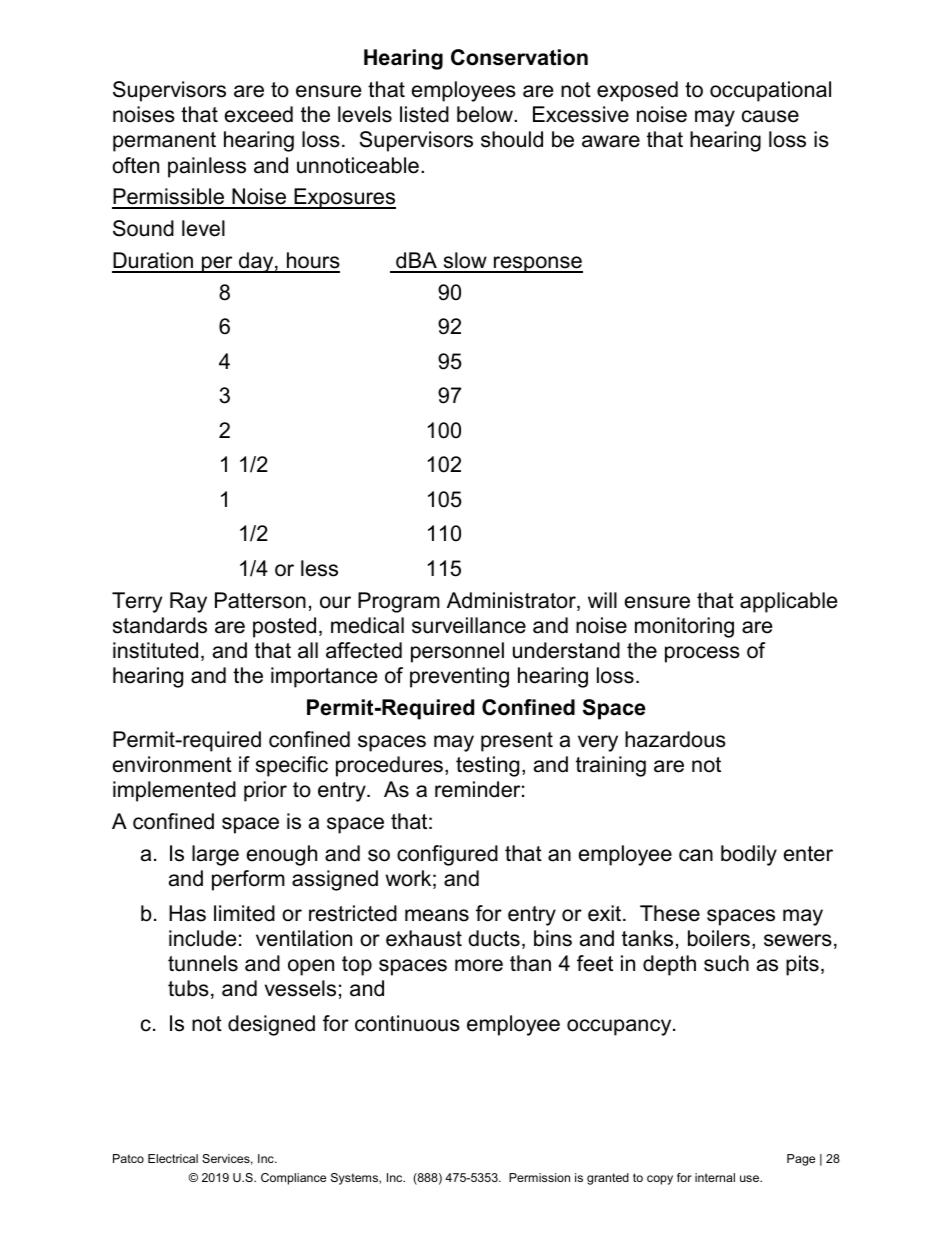 Image resolution: width=952 pixels, height=1233 pixels. I want to click on applicable, so click(788, 602).
